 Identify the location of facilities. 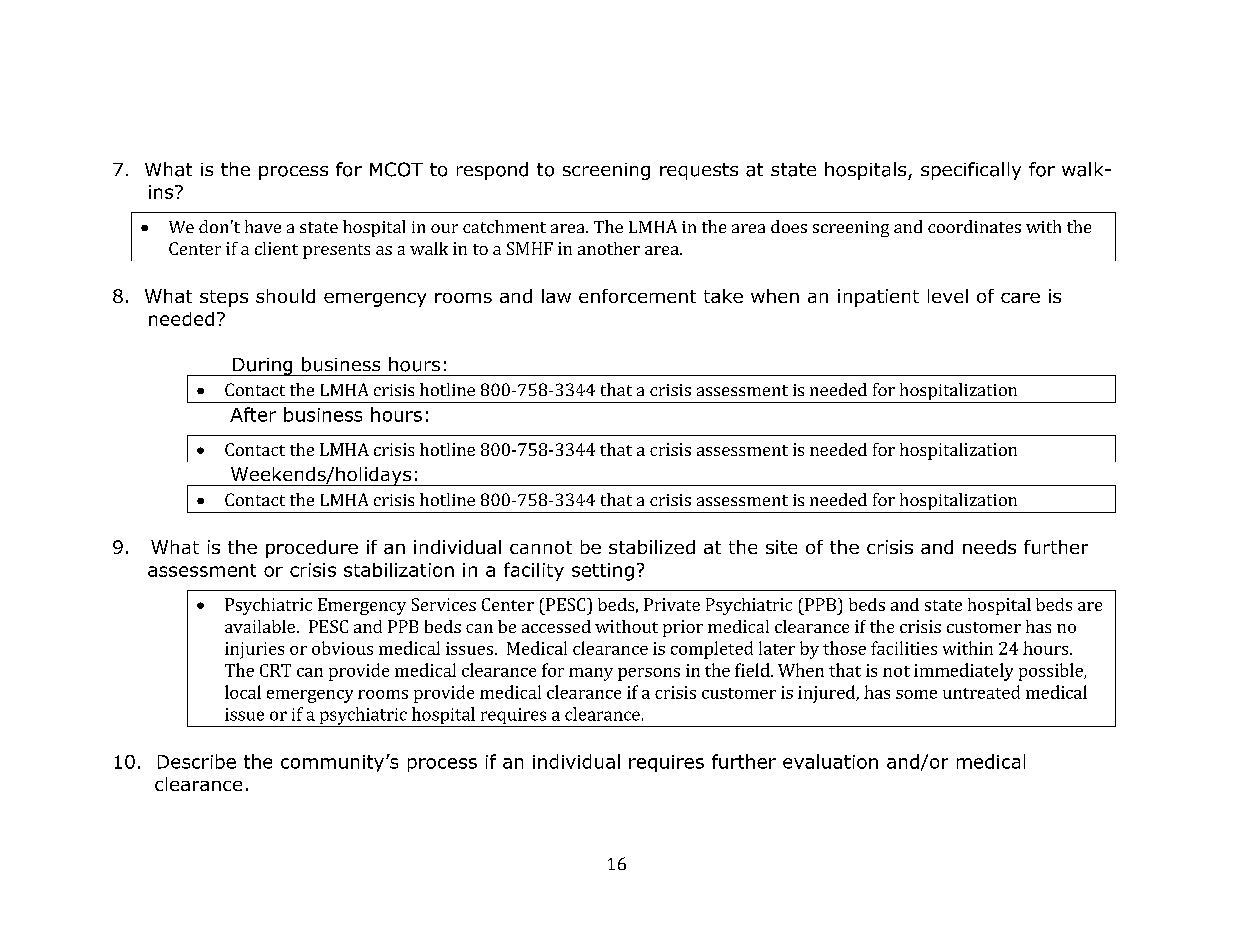
(904, 648).
